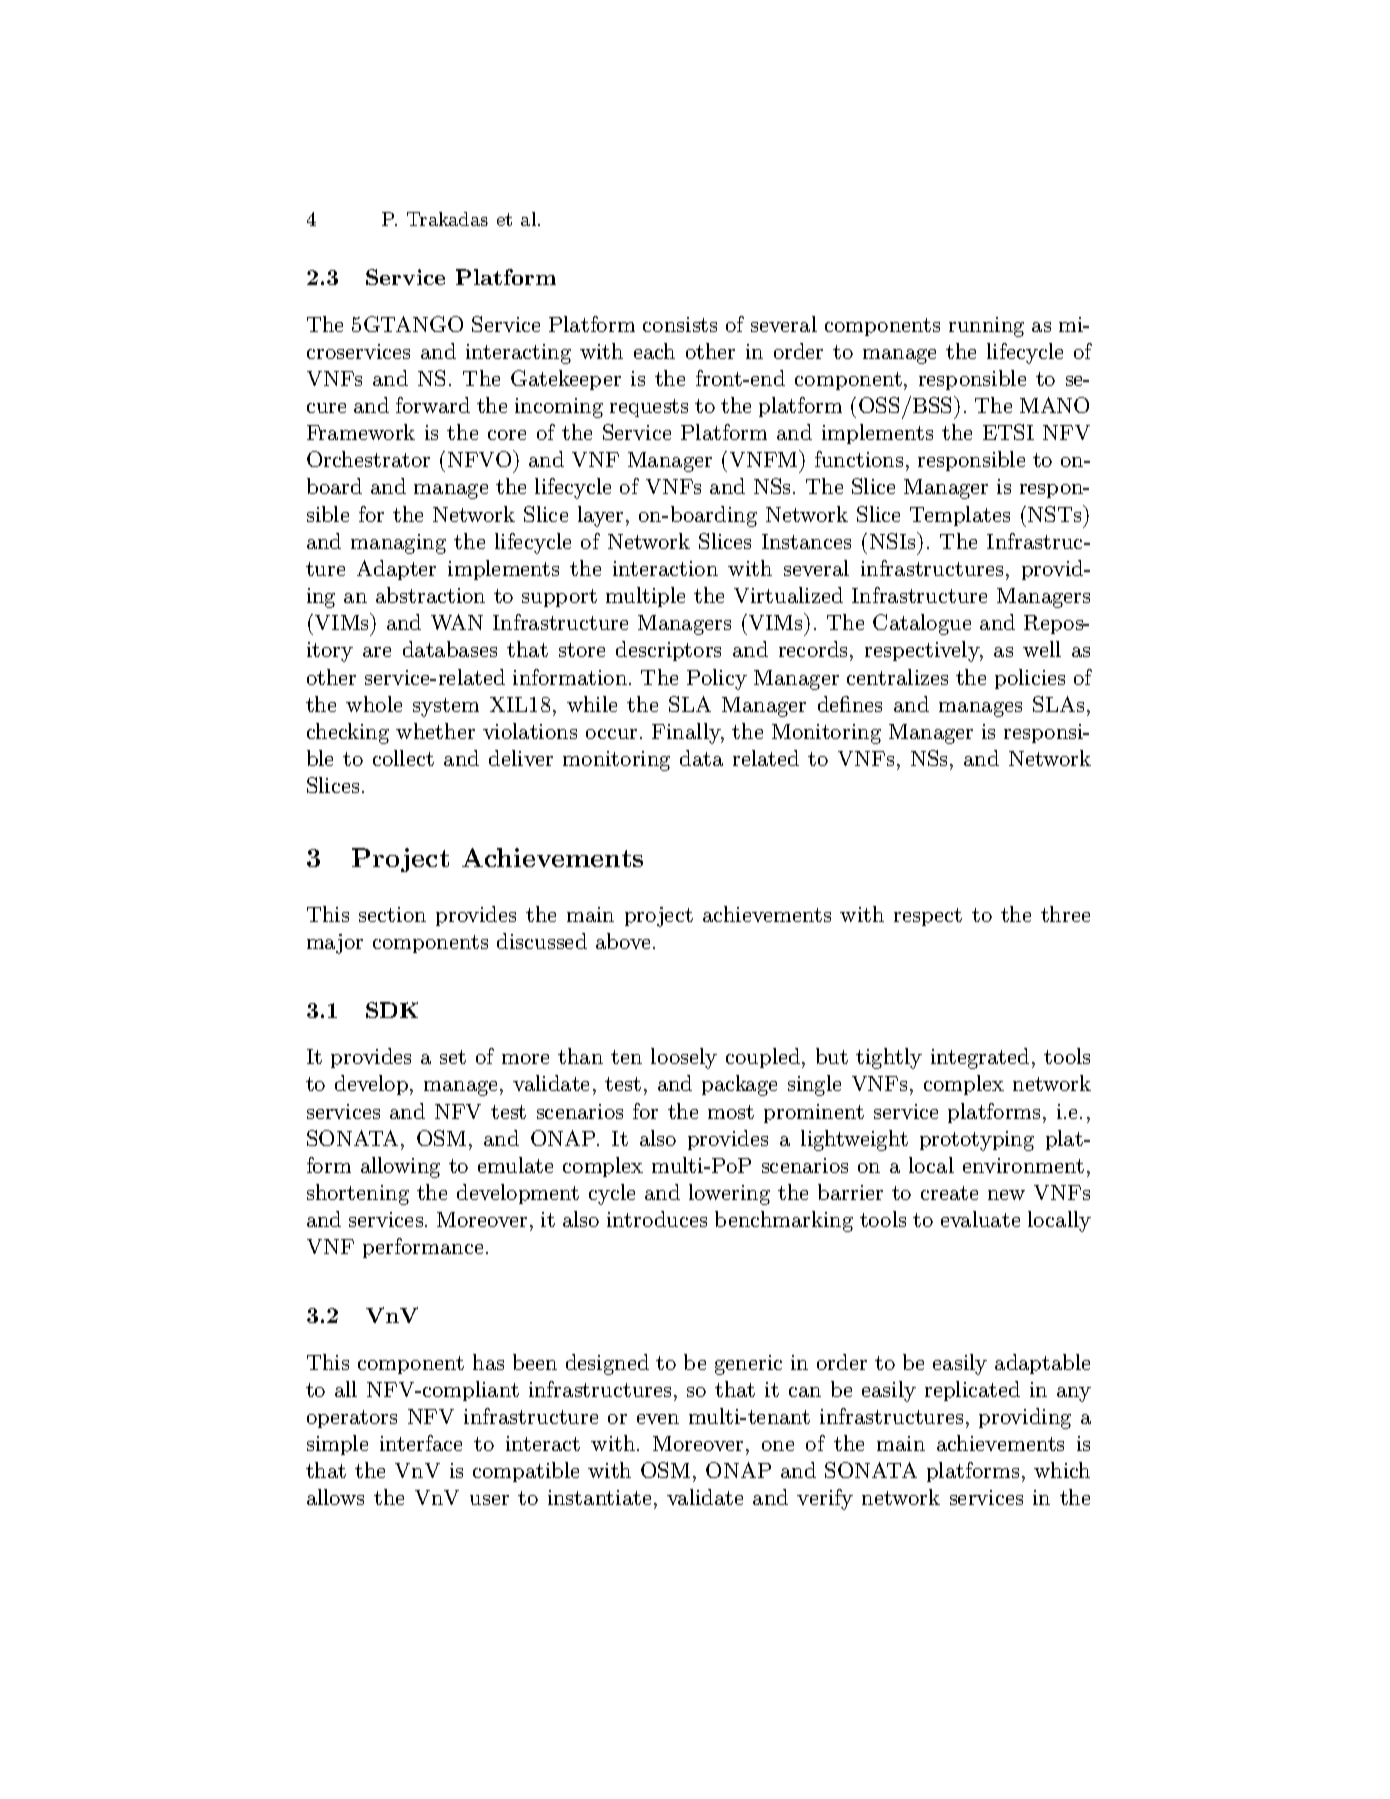 Image resolution: width=1390 pixels, height=1799 pixels. Describe the element at coordinates (668, 651) in the page. I see `descriptors` at that location.
